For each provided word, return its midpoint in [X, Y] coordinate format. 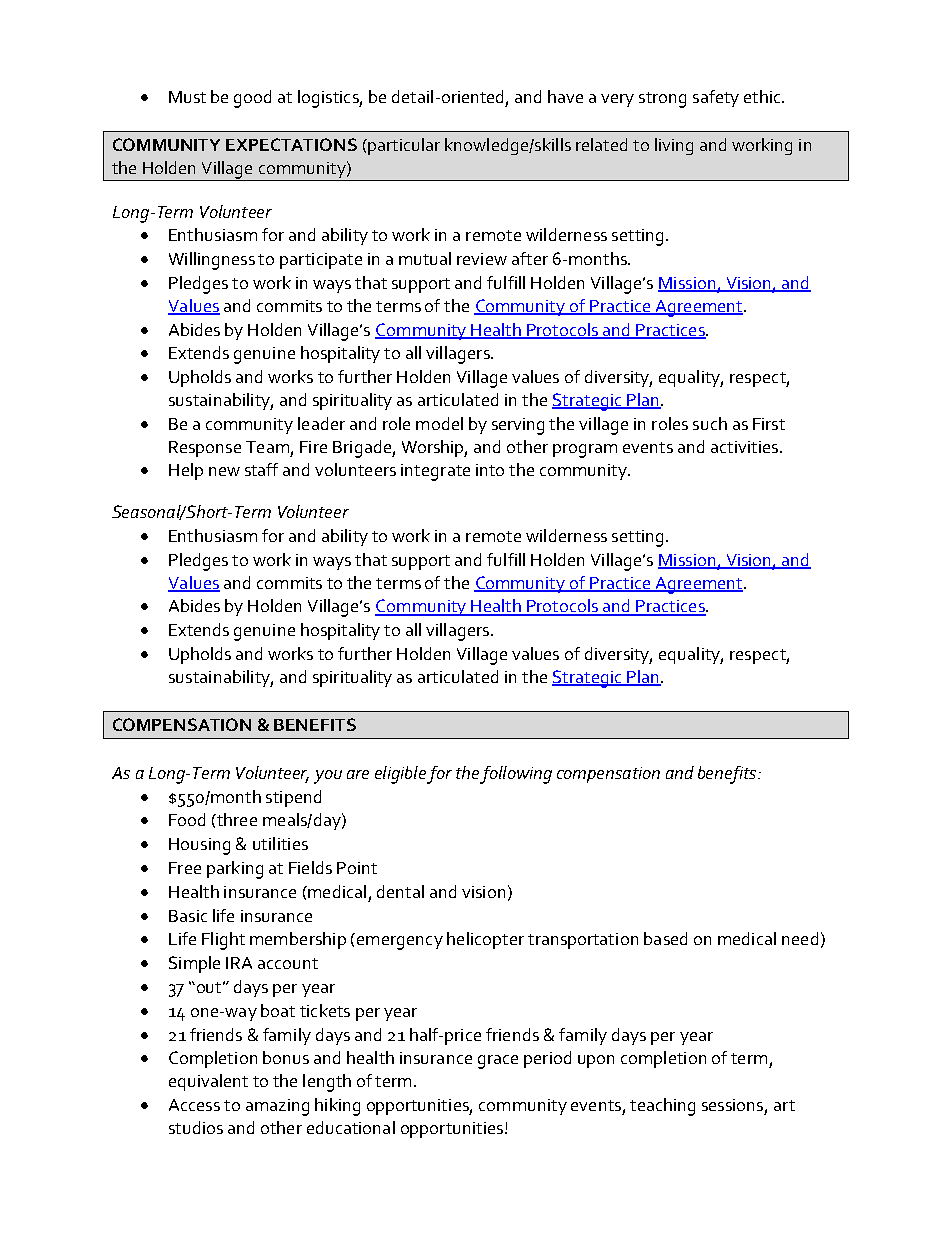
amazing [277, 1107]
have [565, 96]
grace [498, 1062]
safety [716, 98]
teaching [662, 1107]
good [252, 99]
